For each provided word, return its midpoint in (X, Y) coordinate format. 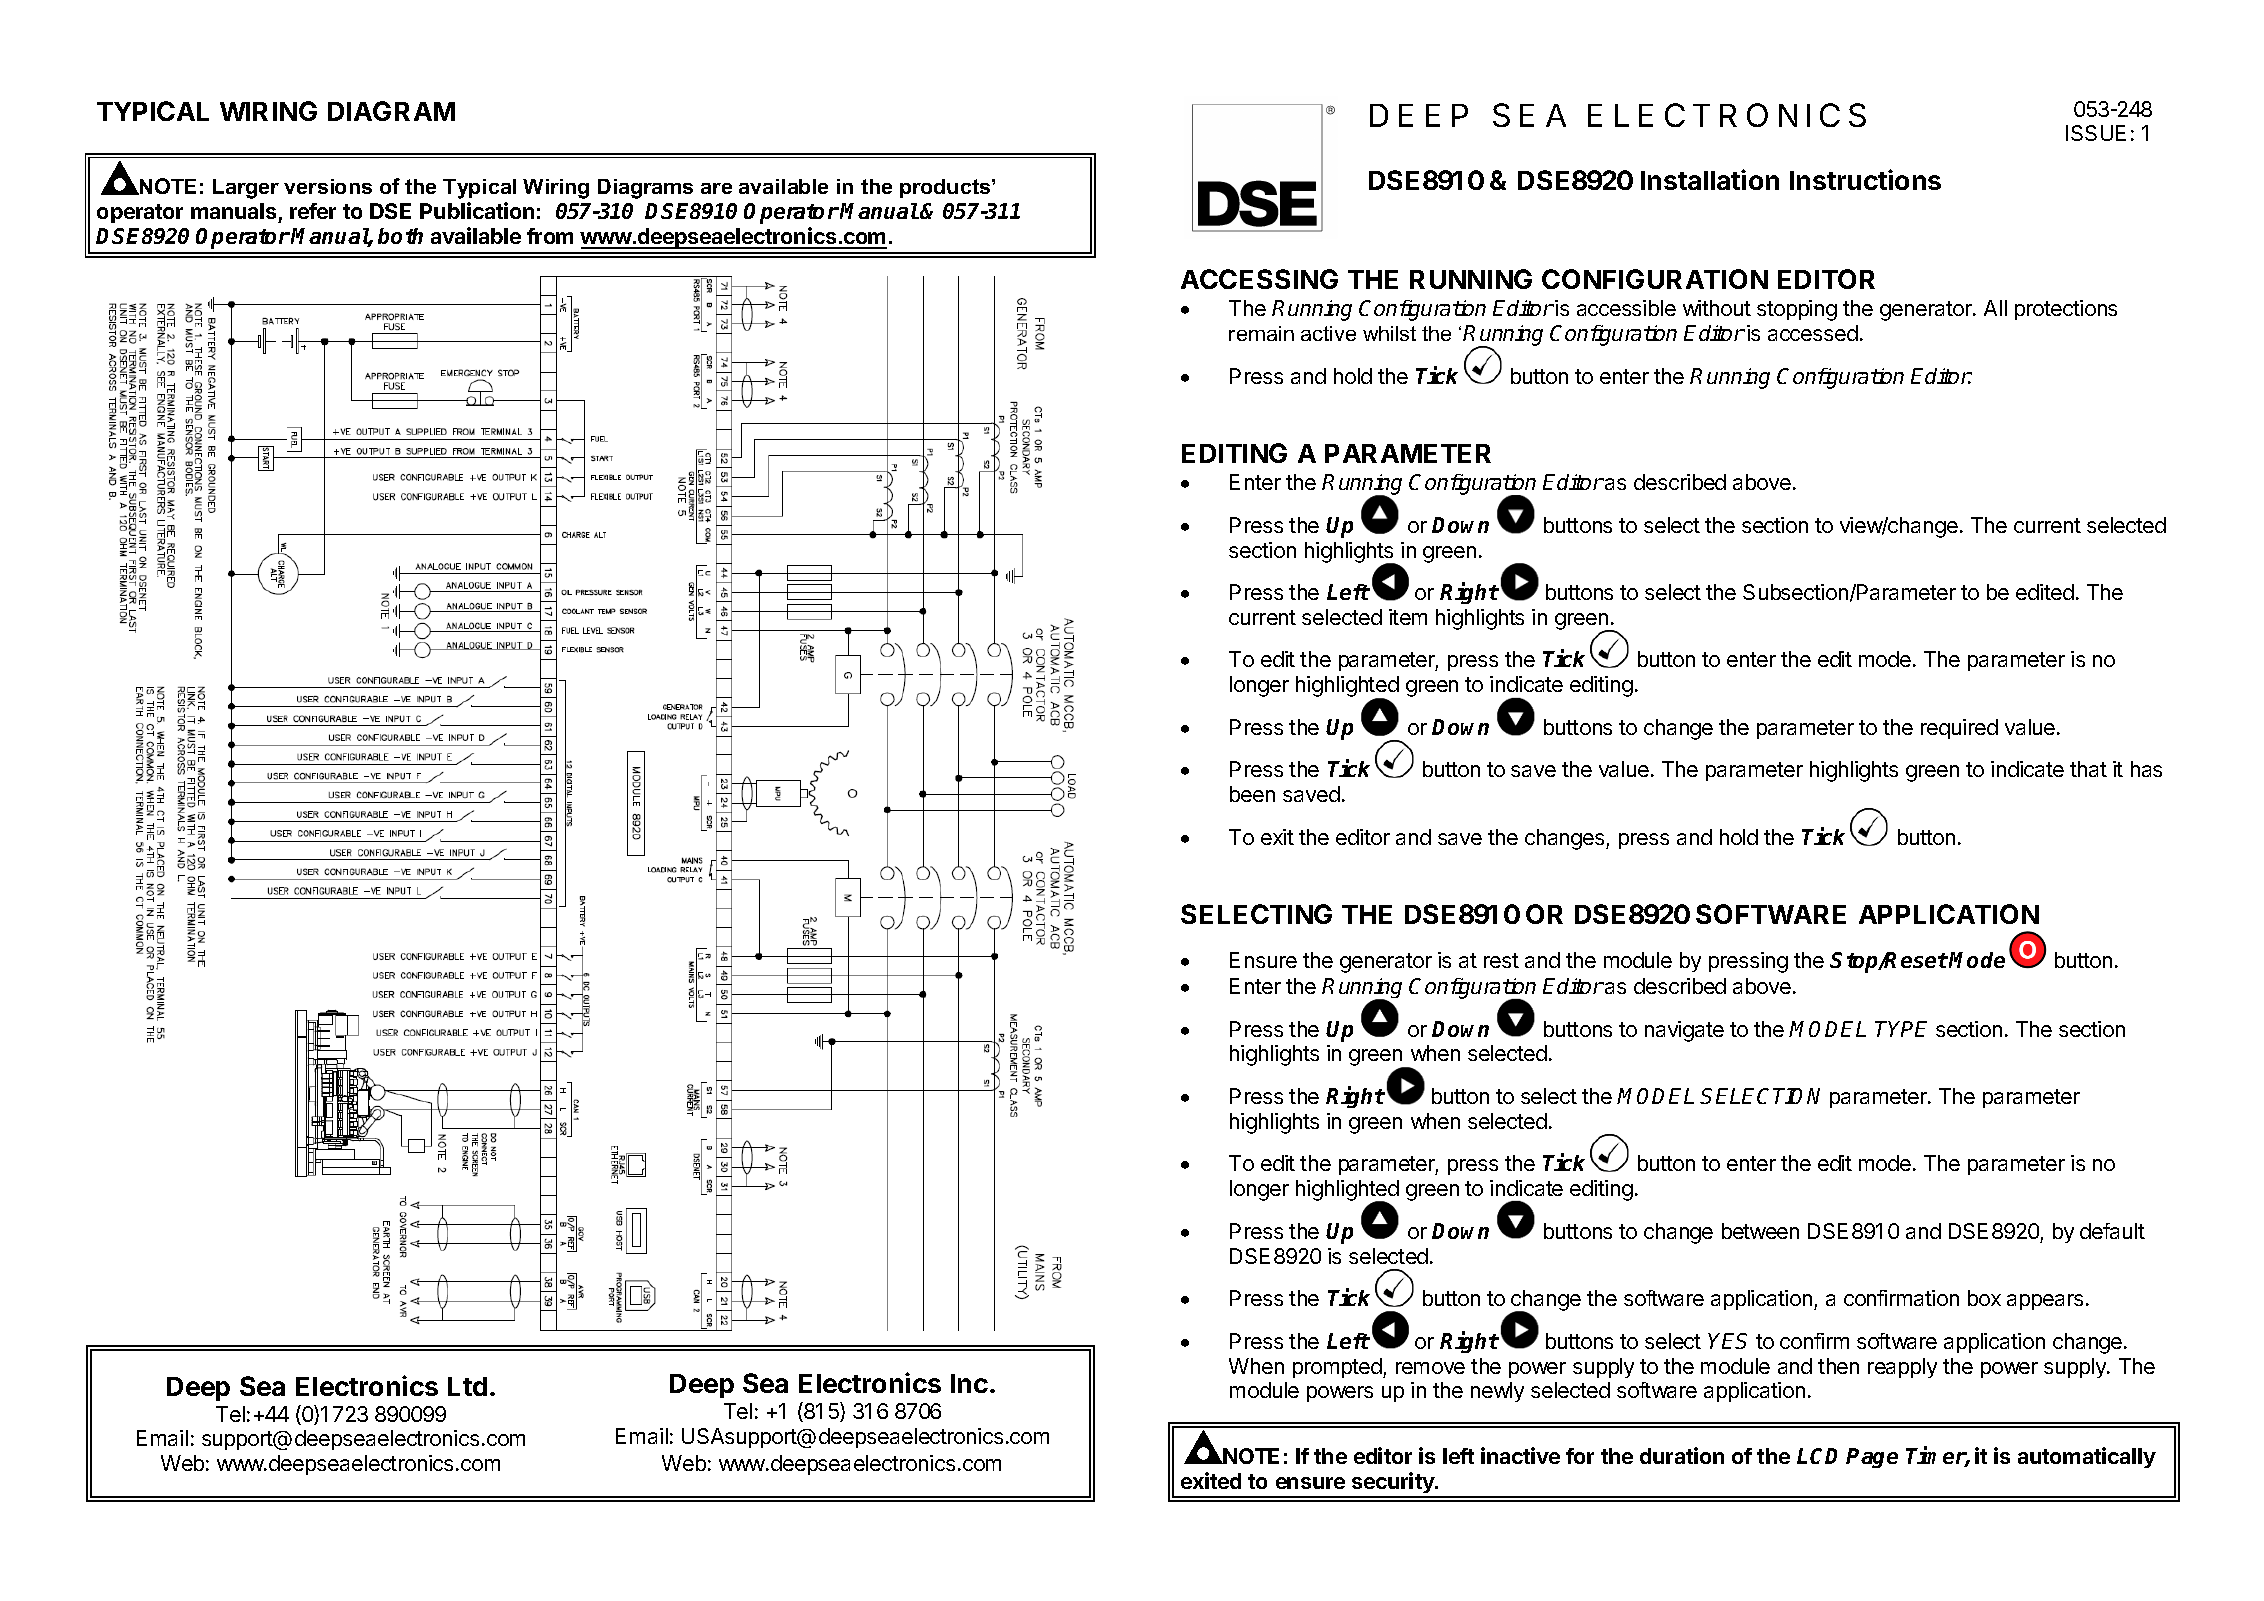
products (946, 188)
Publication (477, 210)
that (2088, 769)
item (1408, 617)
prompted (1337, 1368)
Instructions (1865, 179)
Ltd (467, 1386)
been (1252, 794)
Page (1872, 1458)
